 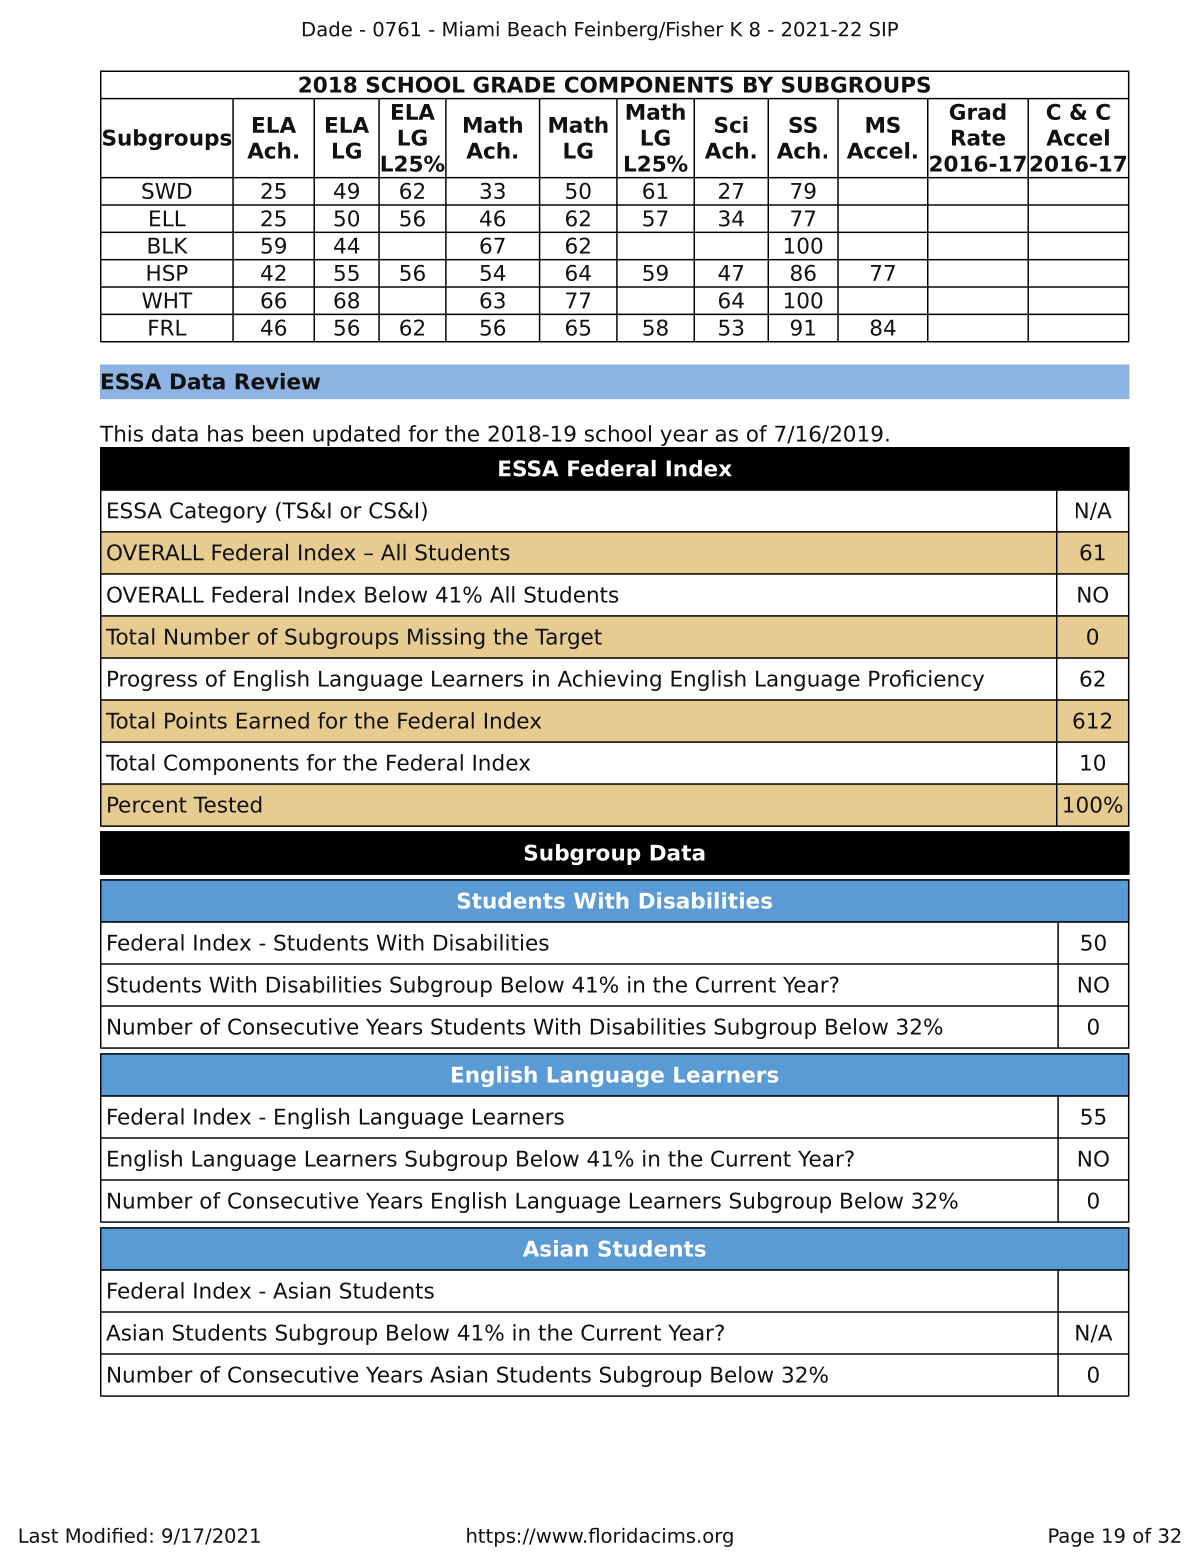 I want to click on Modified, so click(x=106, y=1535).
